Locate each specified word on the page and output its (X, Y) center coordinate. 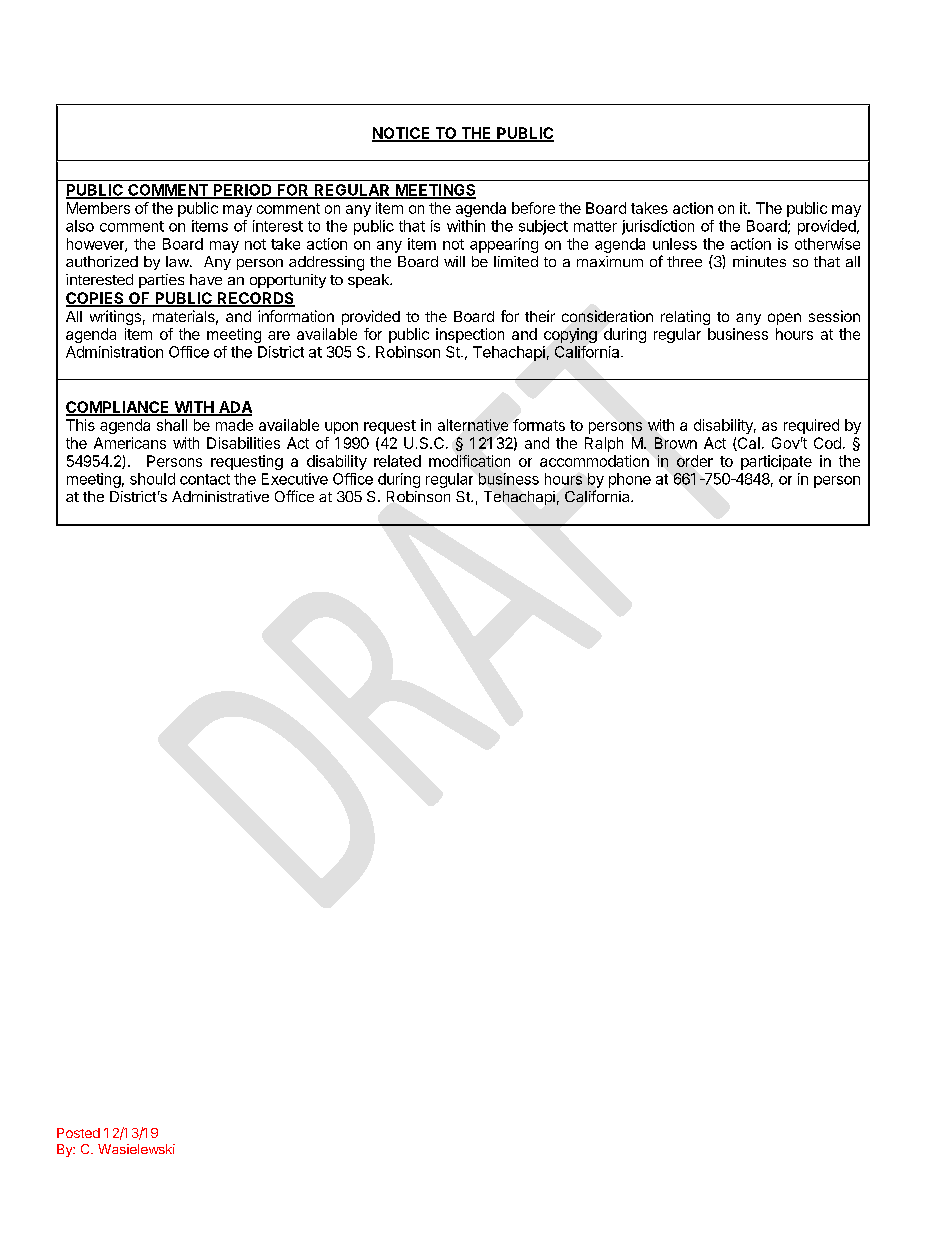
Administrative (220, 496)
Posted (78, 1133)
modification (469, 461)
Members (98, 208)
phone (630, 480)
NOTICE (402, 134)
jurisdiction (658, 227)
